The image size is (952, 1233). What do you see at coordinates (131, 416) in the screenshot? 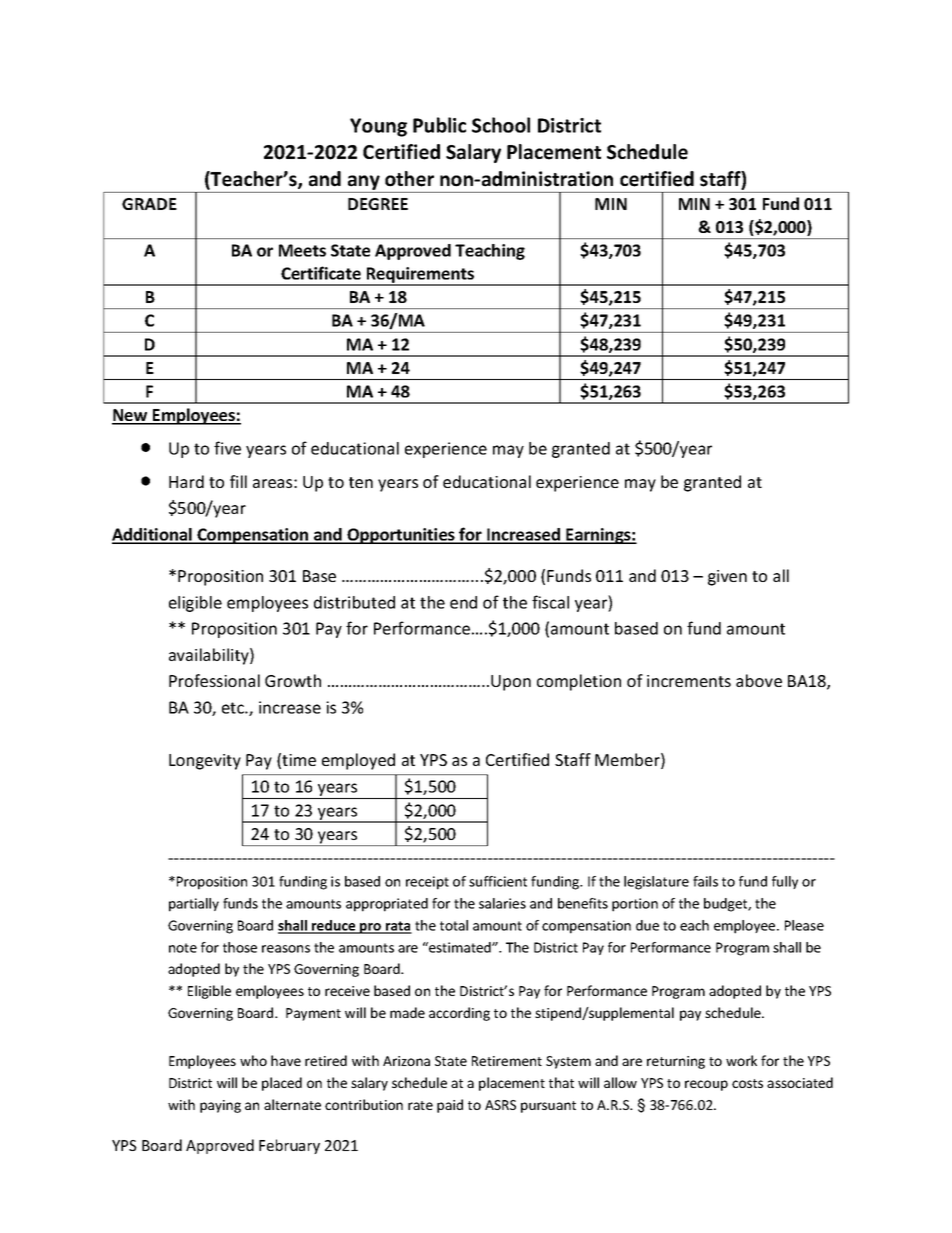
I see `New` at bounding box center [131, 416].
